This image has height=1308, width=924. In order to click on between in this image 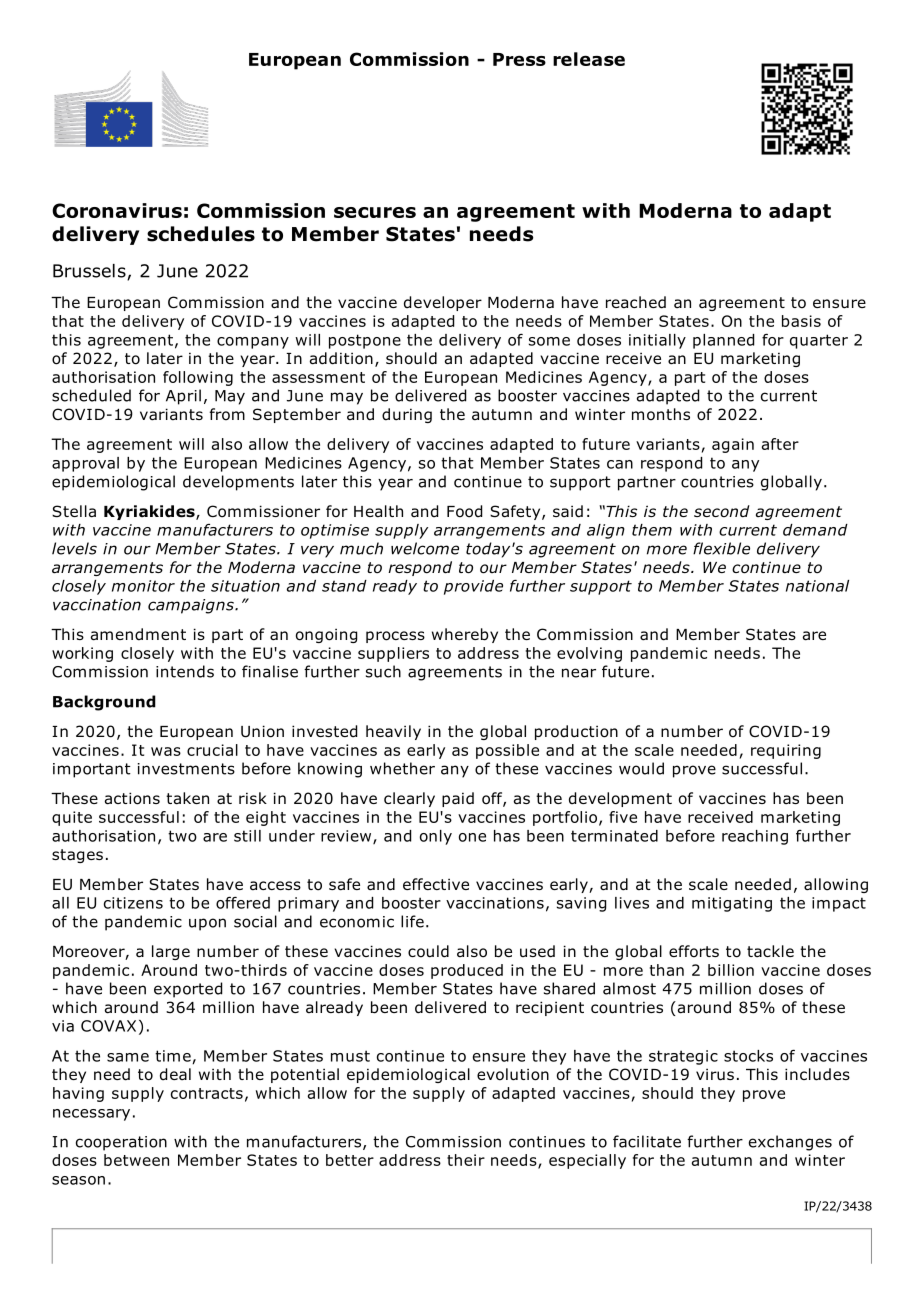, I will do `click(136, 1160)`.
